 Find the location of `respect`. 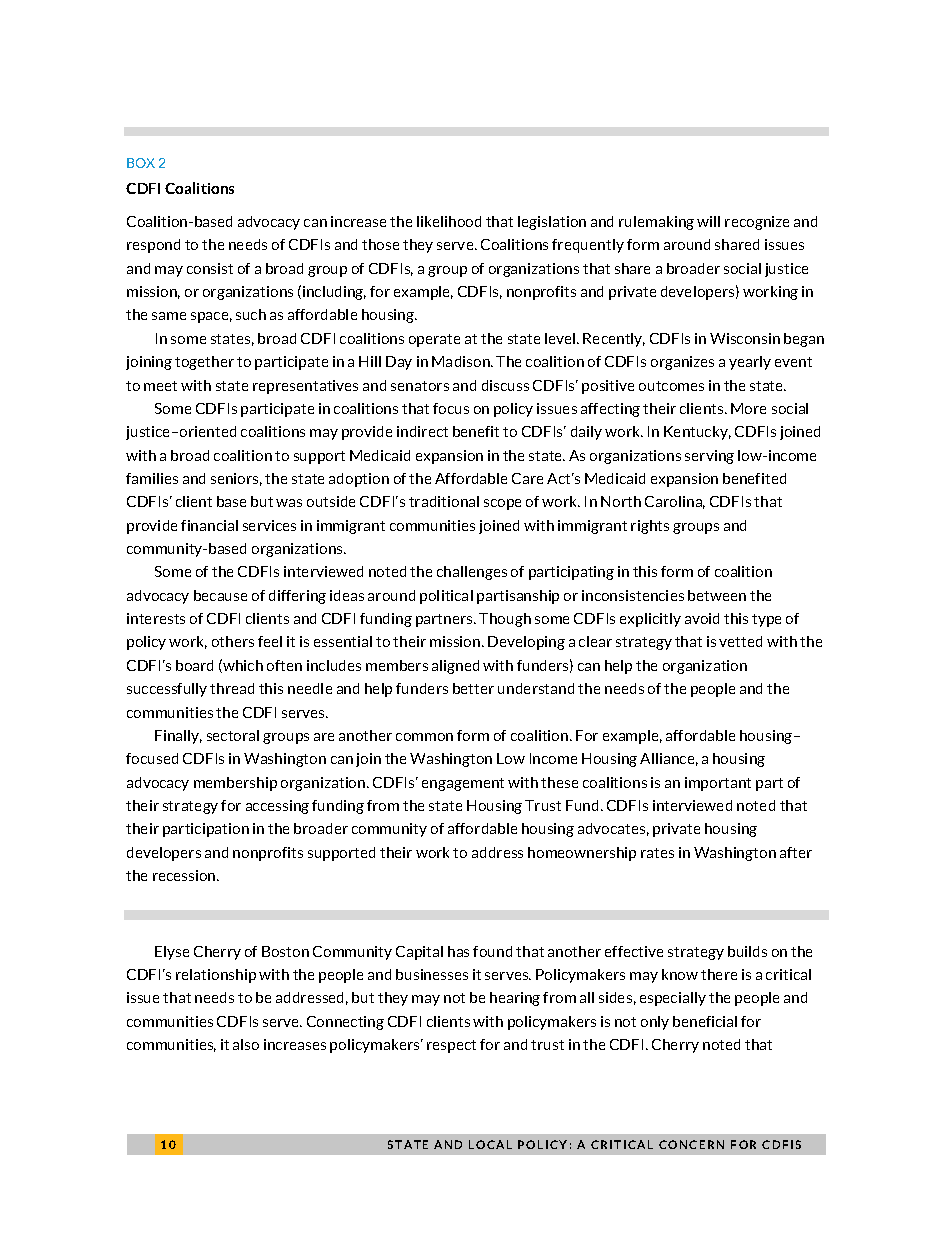

respect is located at coordinates (451, 1046).
